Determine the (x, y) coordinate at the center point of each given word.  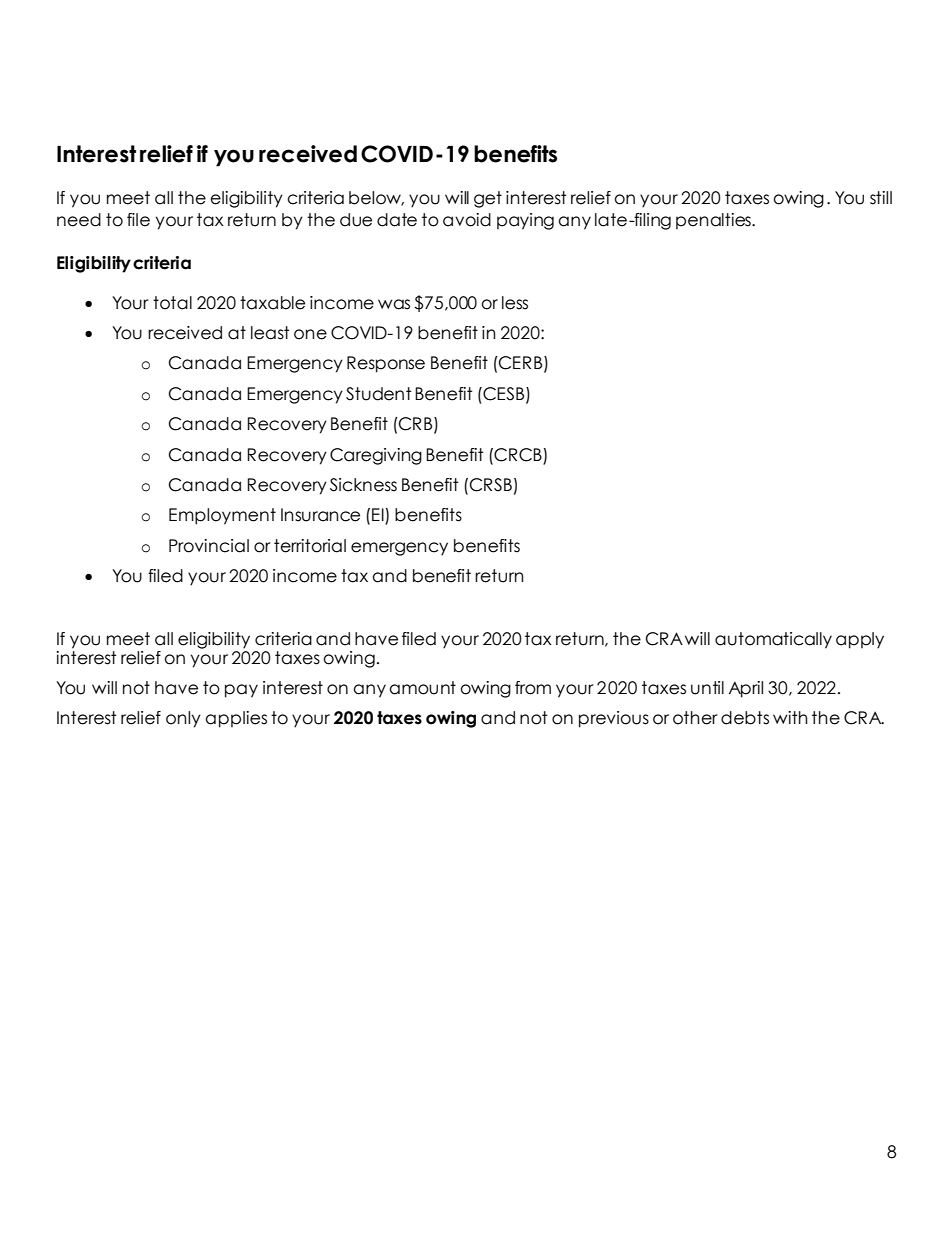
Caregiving (376, 456)
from (533, 688)
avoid (467, 220)
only (183, 719)
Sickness (363, 485)
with (790, 717)
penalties (714, 221)
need (79, 220)
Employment (222, 516)
